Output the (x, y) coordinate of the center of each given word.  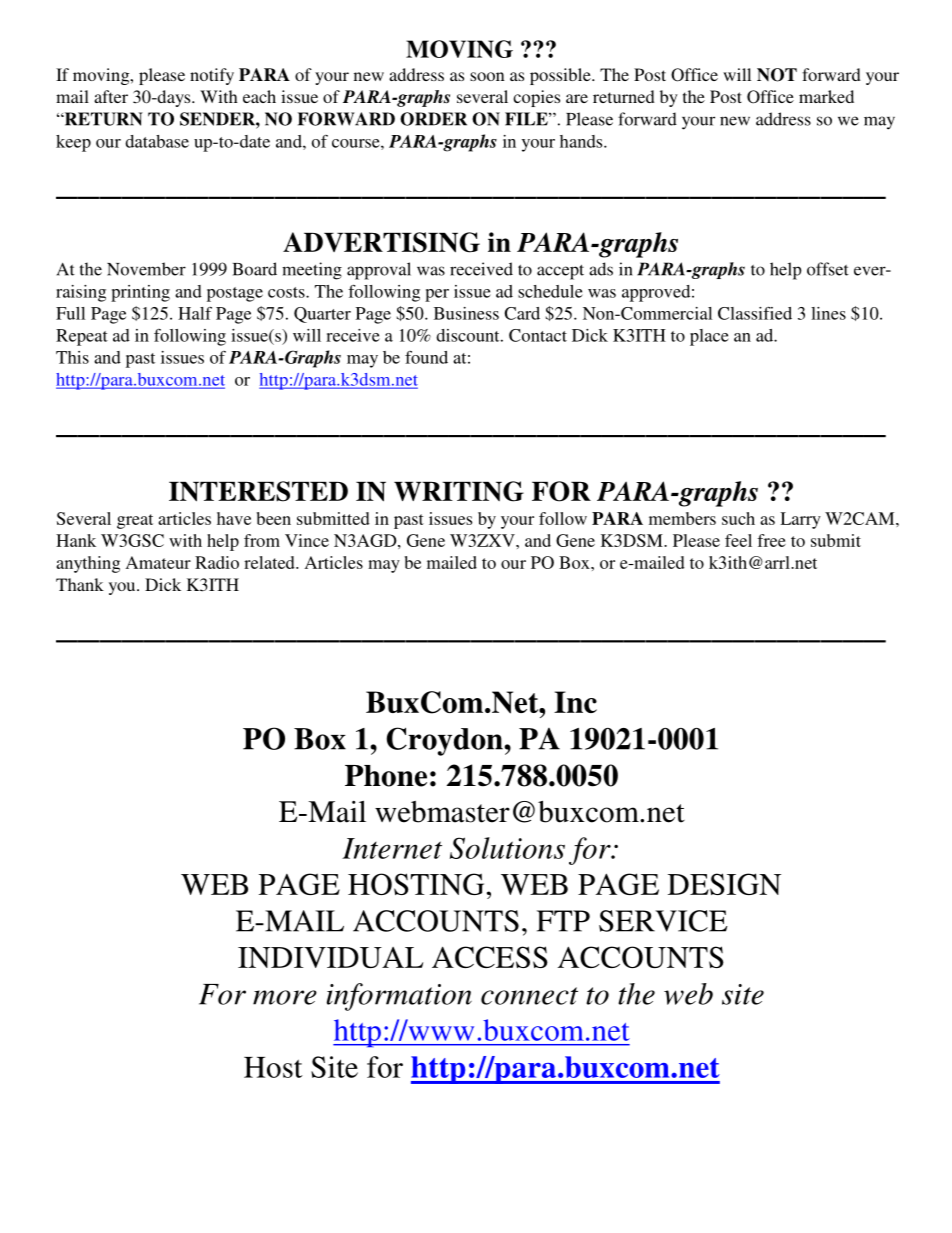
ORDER (433, 119)
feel (738, 540)
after (111, 96)
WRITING (459, 491)
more (285, 997)
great (135, 521)
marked (826, 96)
